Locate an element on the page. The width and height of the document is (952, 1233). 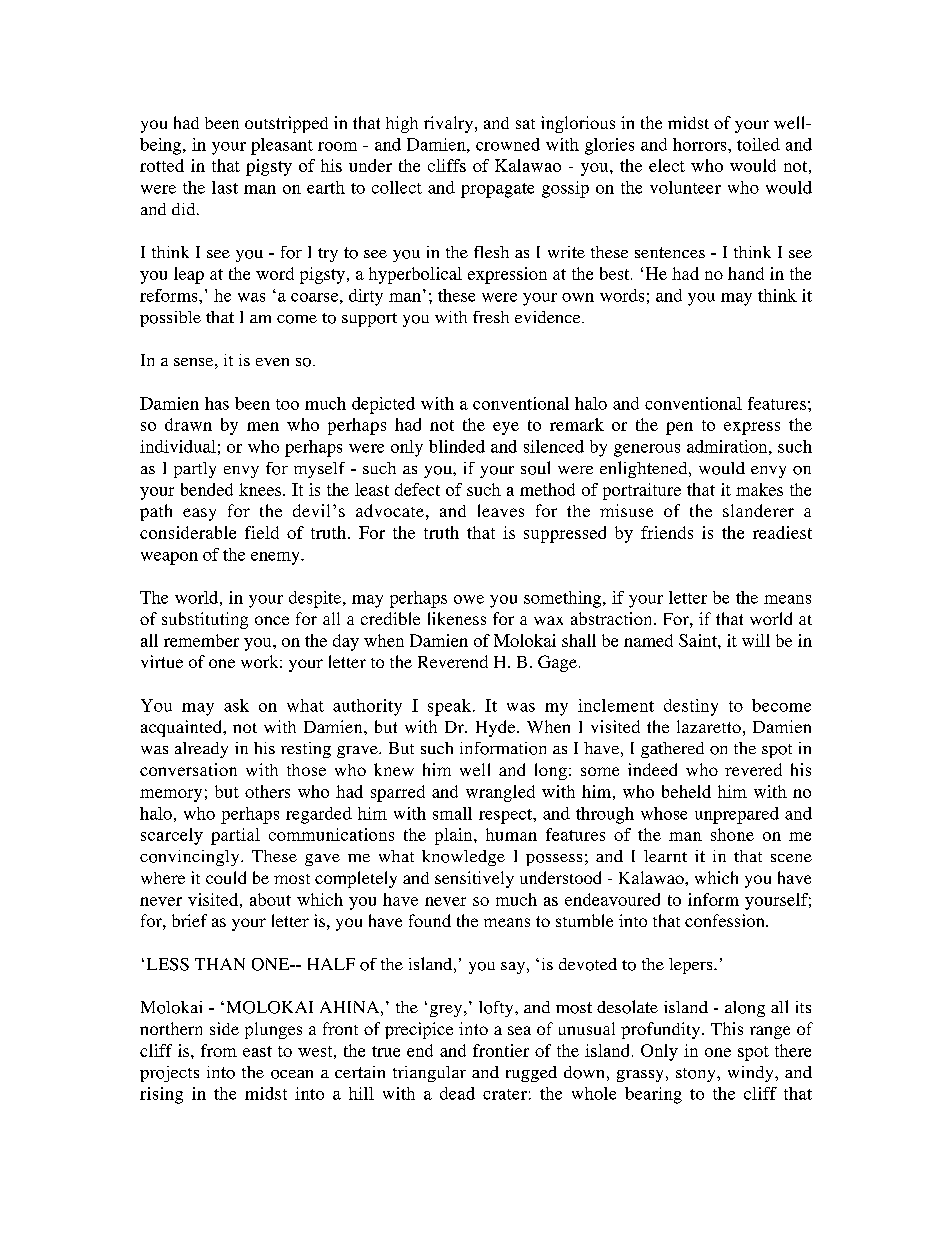
from is located at coordinates (219, 1050).
